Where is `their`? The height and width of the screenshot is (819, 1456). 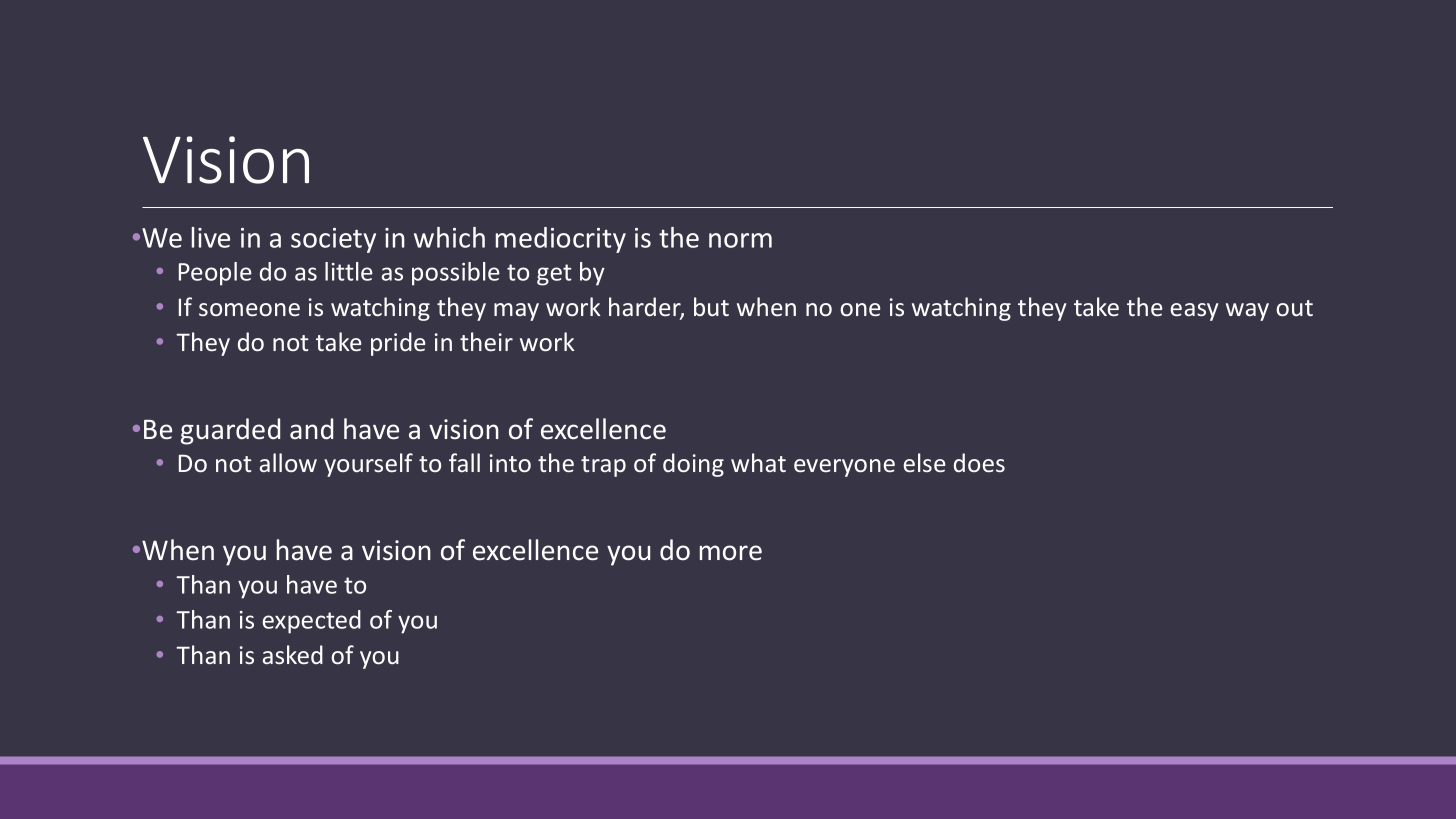
their is located at coordinates (486, 341).
